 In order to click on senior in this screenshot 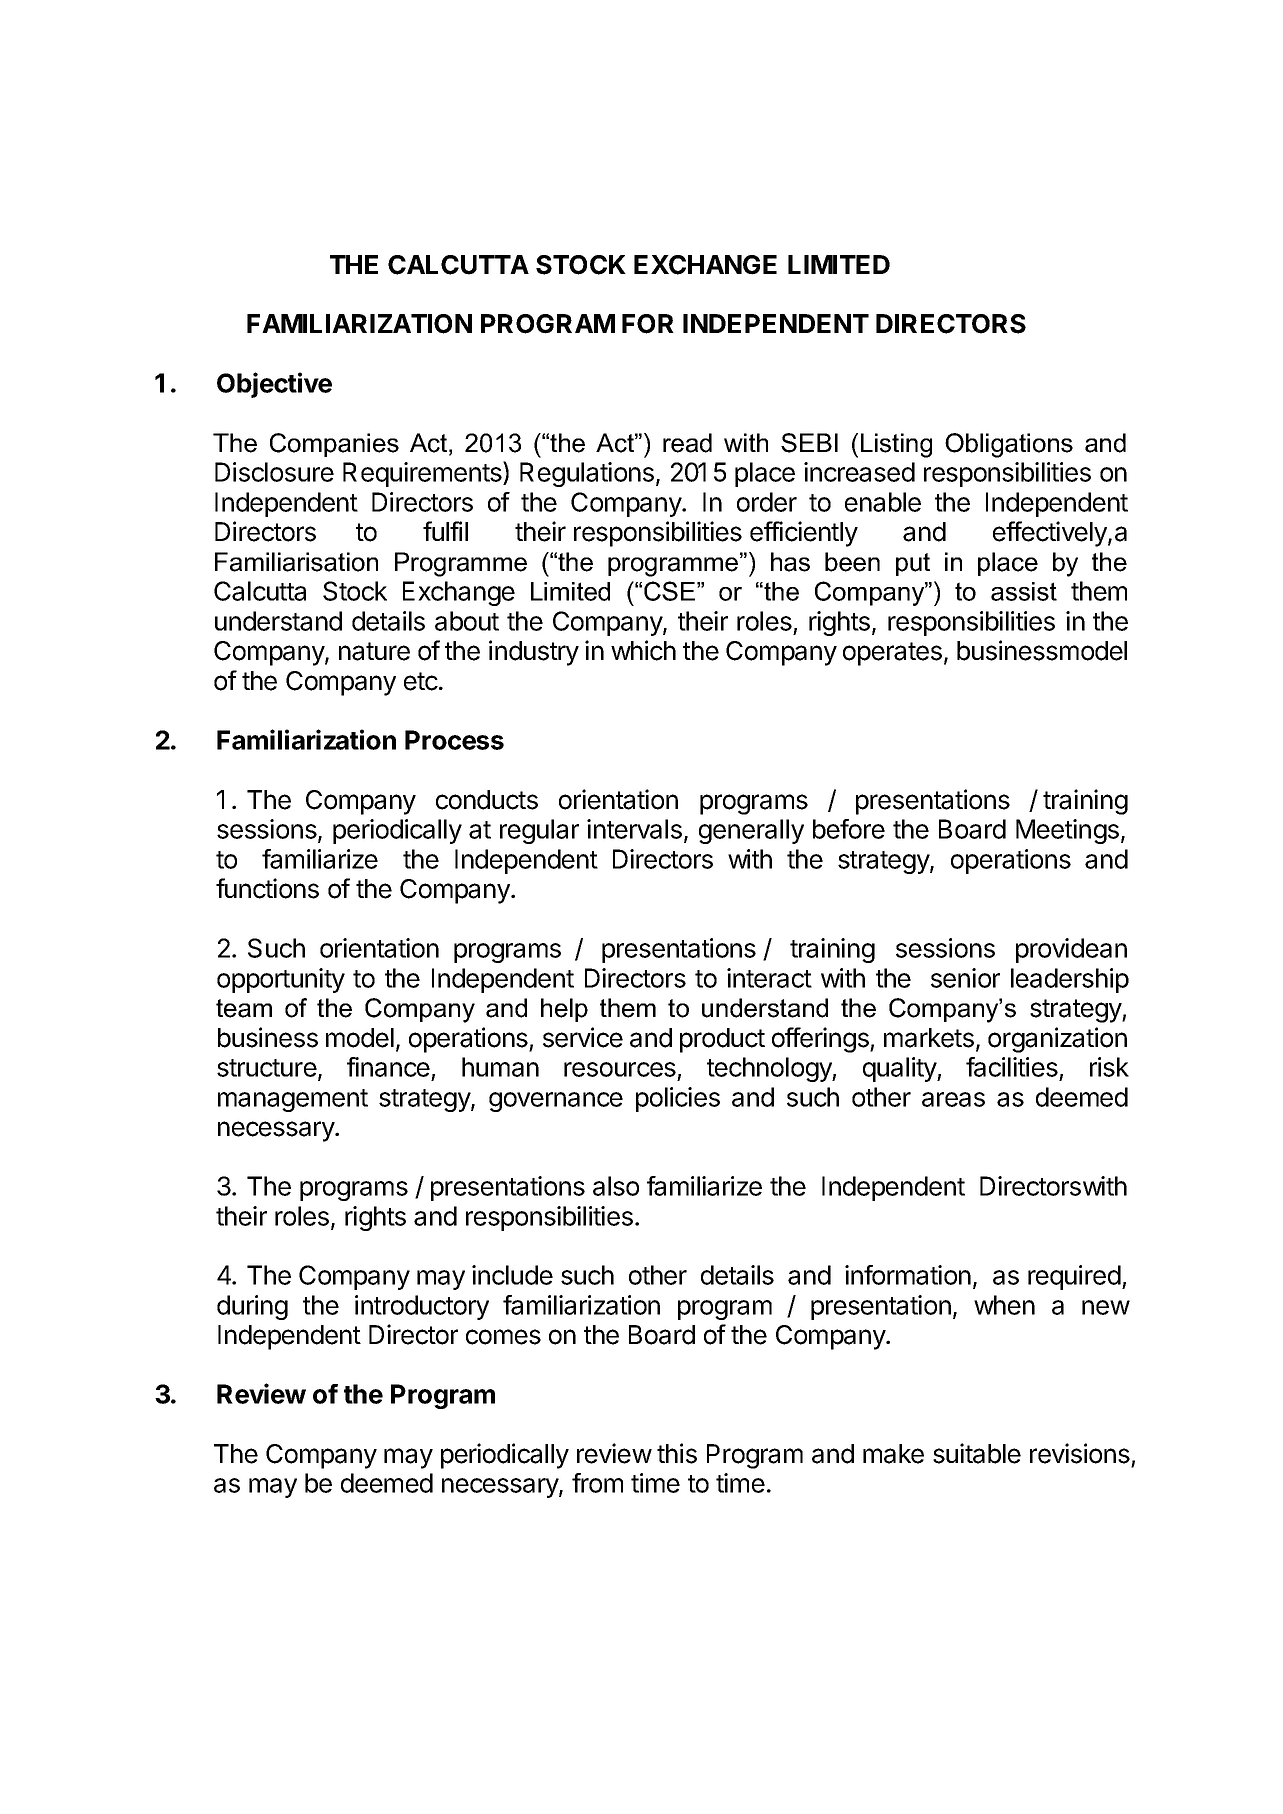, I will do `click(965, 978)`.
